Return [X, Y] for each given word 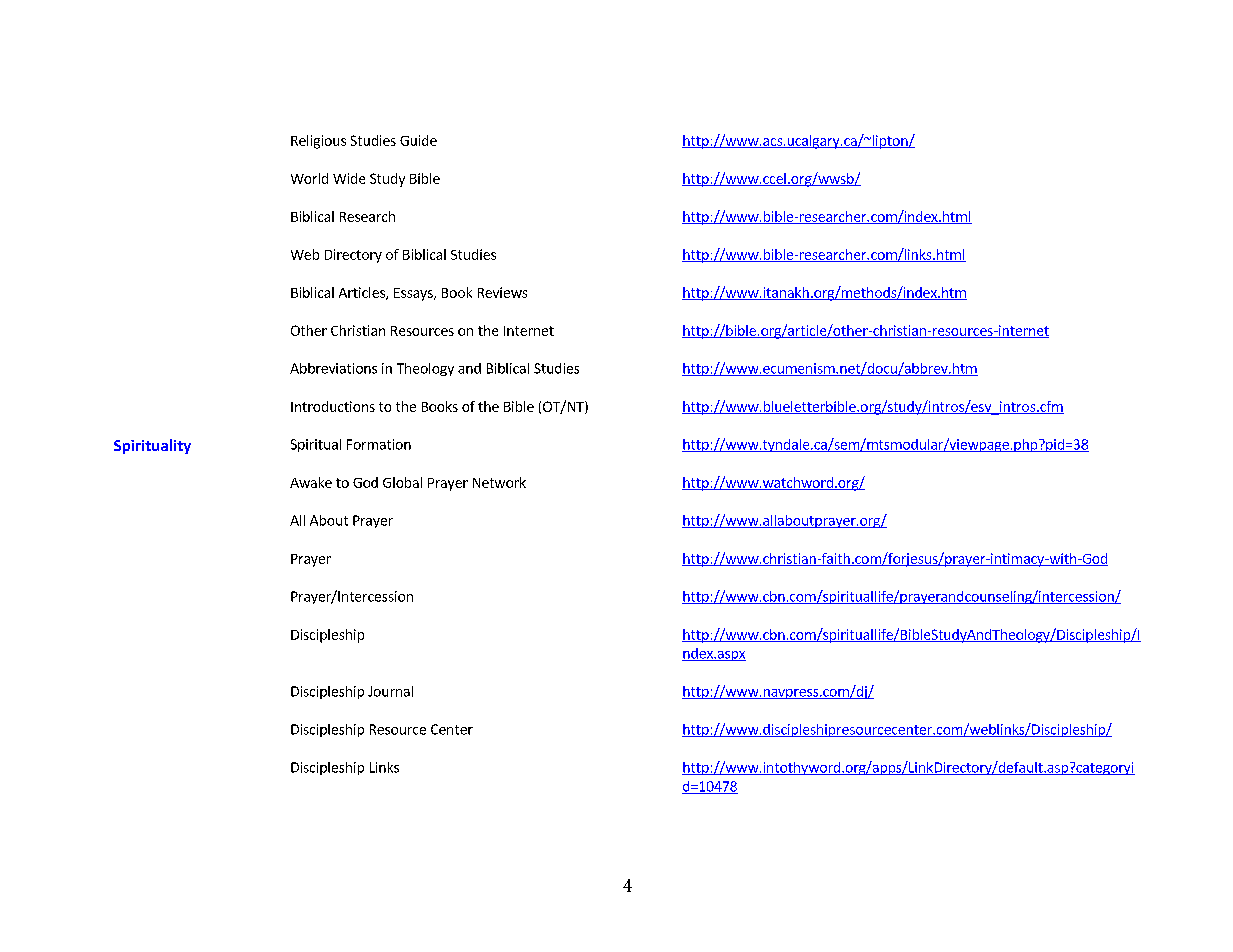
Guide [418, 140]
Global [402, 482]
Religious [318, 142]
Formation [379, 444]
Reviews [502, 292]
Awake [311, 482]
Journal [390, 691]
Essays [414, 294]
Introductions [333, 406]
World [309, 178]
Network [499, 482]
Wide [349, 178]
